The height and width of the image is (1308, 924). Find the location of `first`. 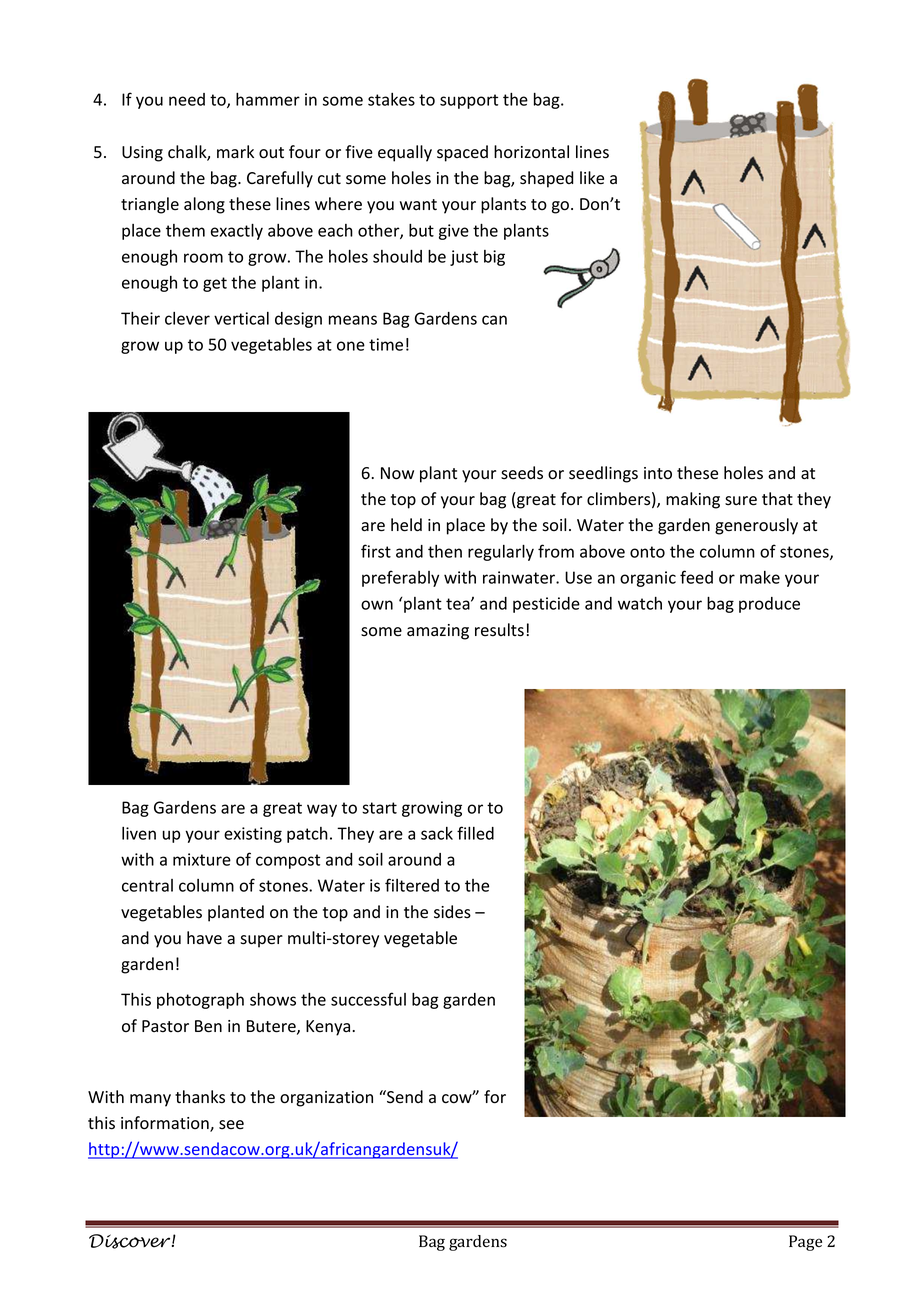

first is located at coordinates (376, 551).
